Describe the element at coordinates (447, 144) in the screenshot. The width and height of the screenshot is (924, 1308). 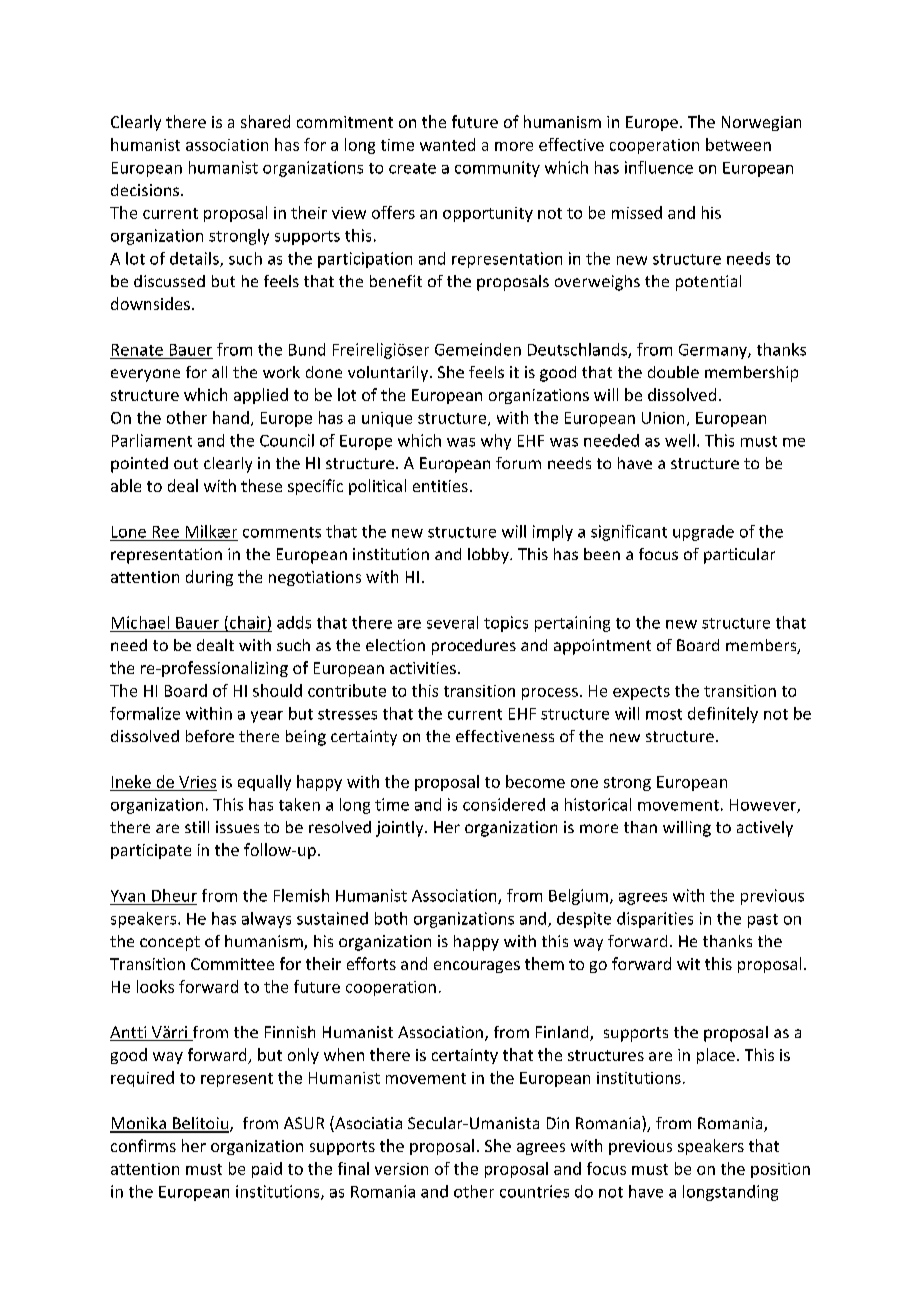
I see `wanted` at that location.
